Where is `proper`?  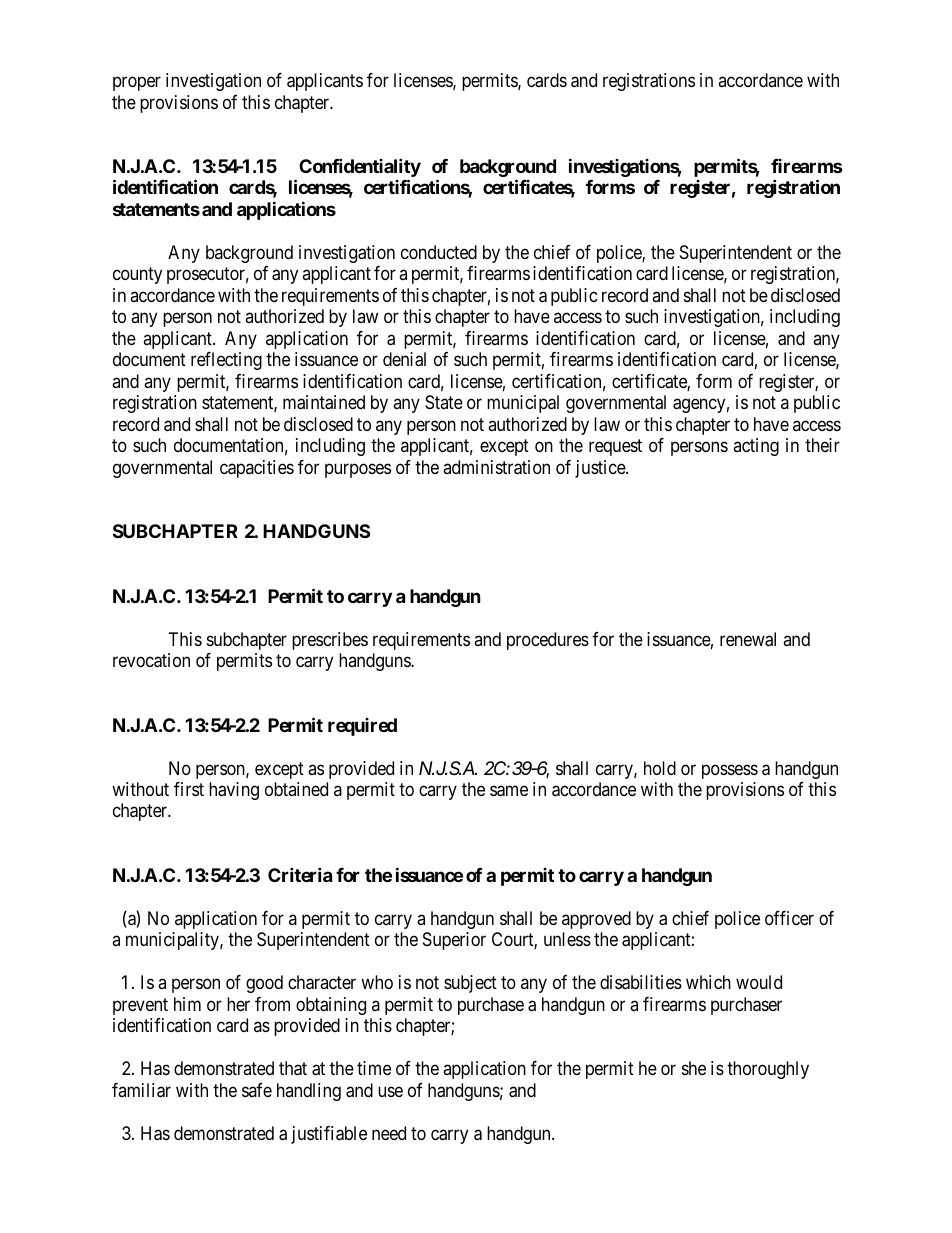
proper is located at coordinates (137, 83).
